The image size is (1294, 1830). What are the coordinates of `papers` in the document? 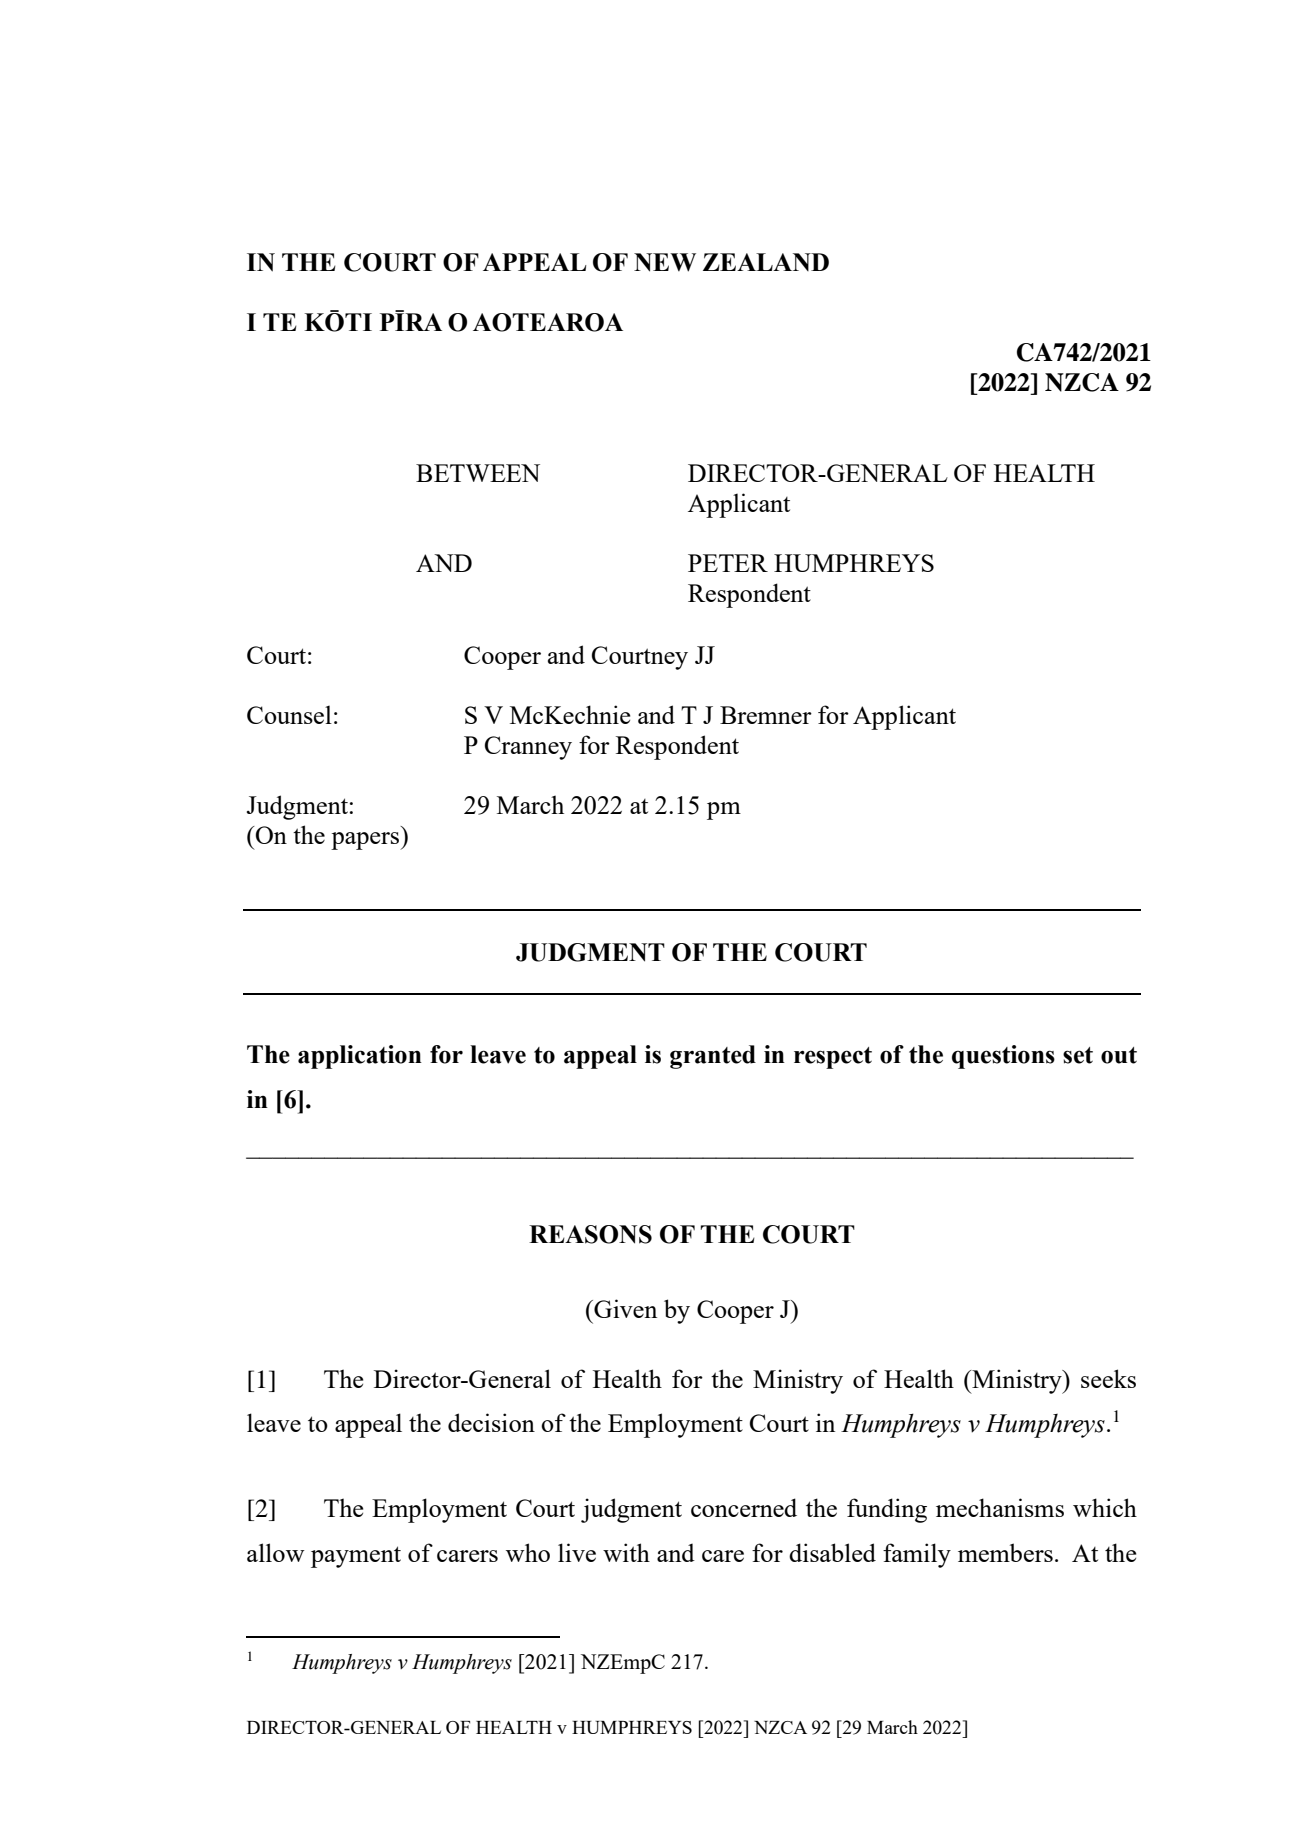 It's located at (366, 841).
